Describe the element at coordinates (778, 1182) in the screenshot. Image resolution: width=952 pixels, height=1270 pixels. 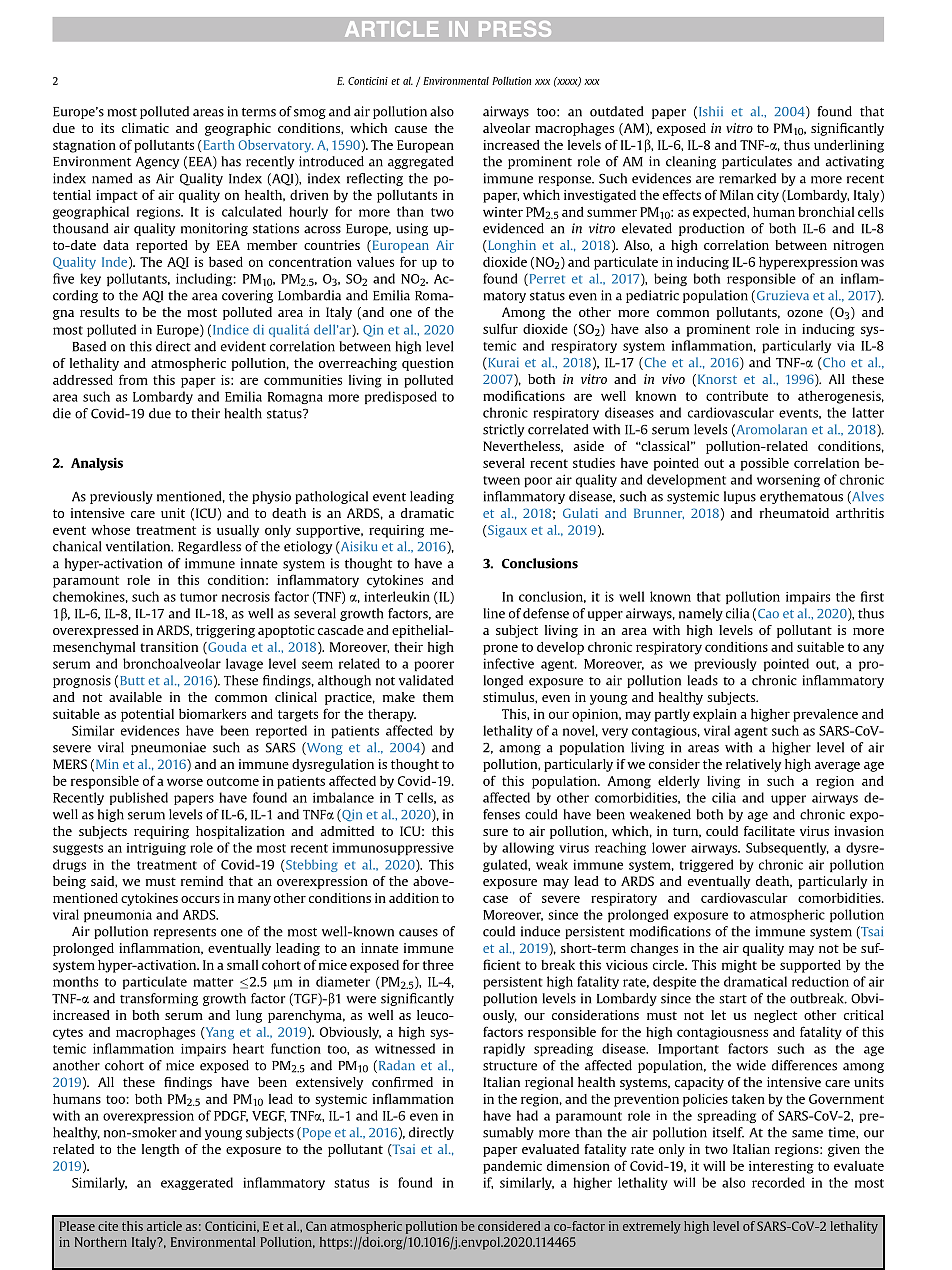
I see `recorded` at that location.
